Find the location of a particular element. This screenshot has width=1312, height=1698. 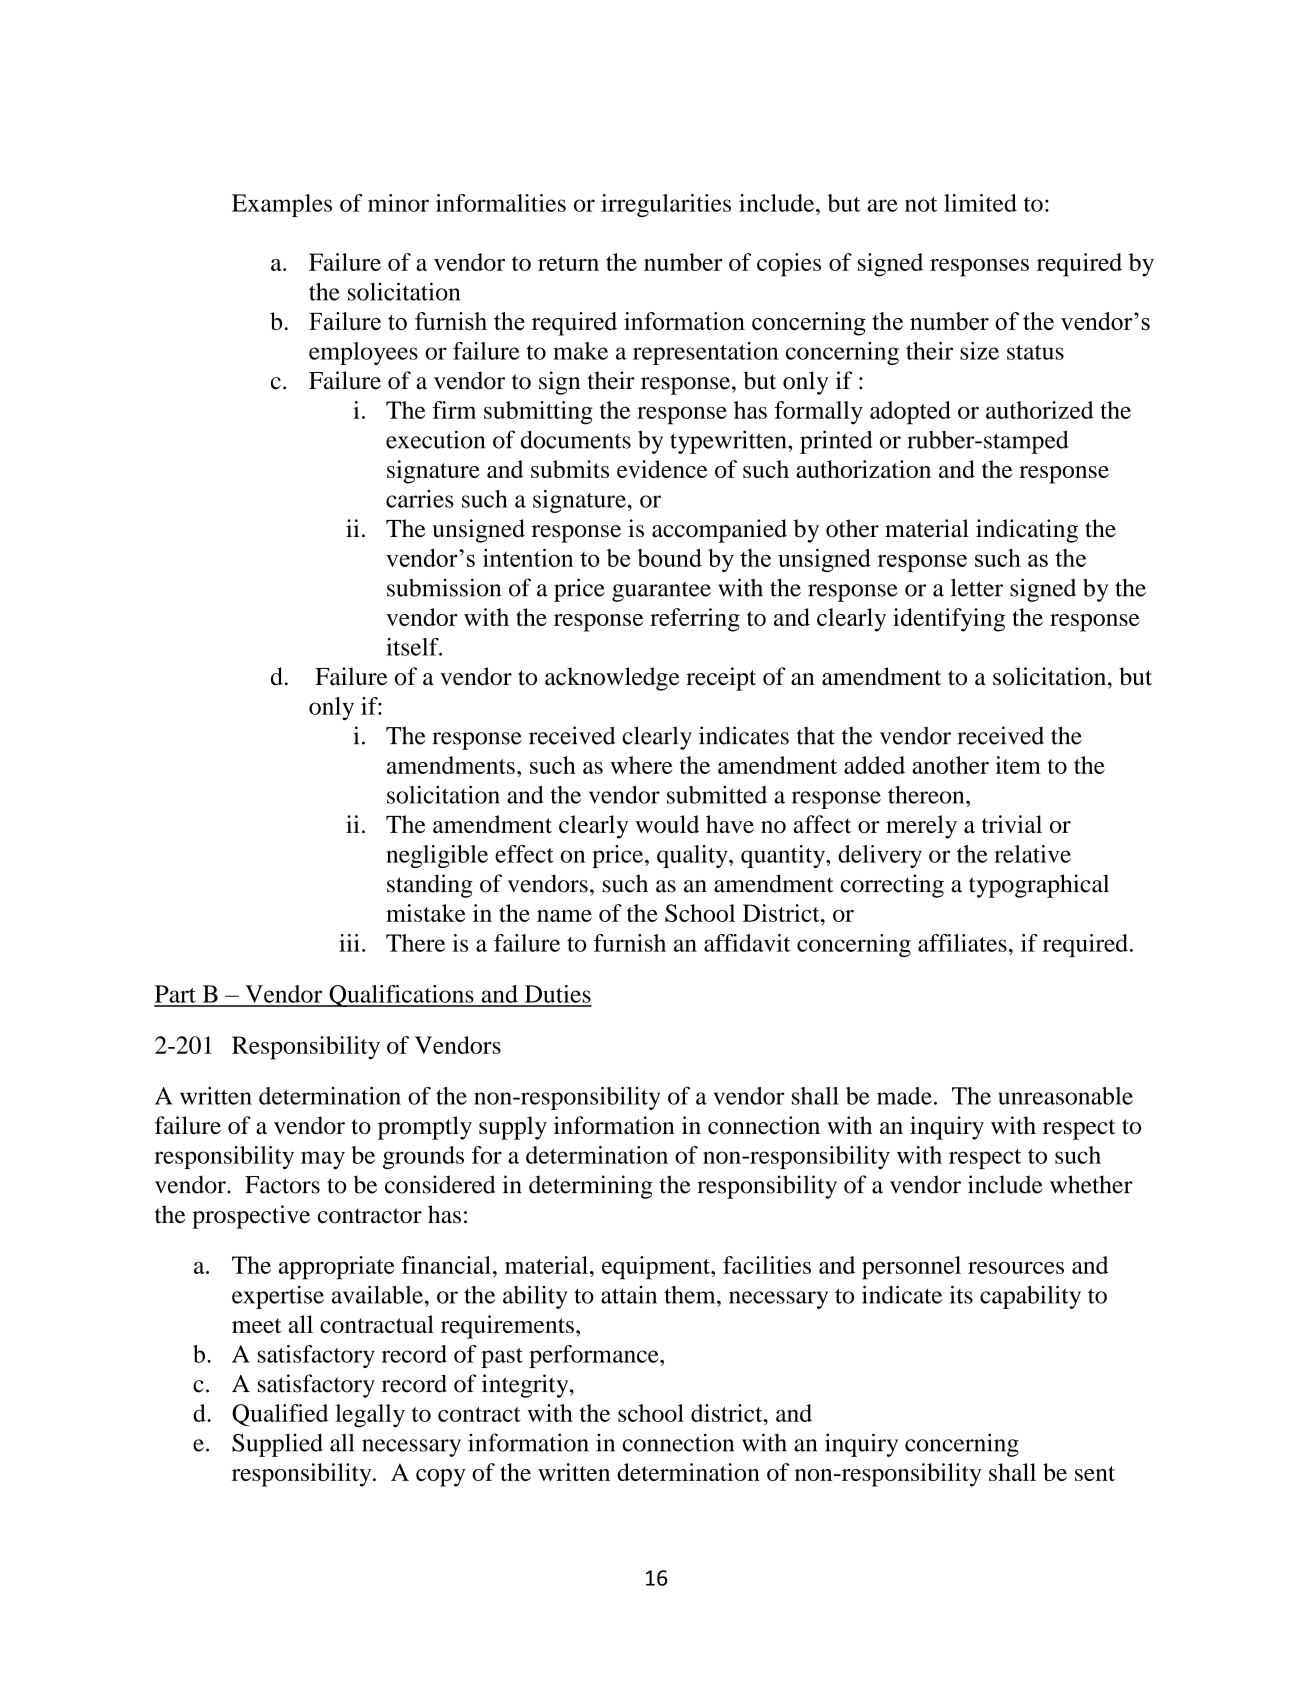

limited is located at coordinates (980, 203).
